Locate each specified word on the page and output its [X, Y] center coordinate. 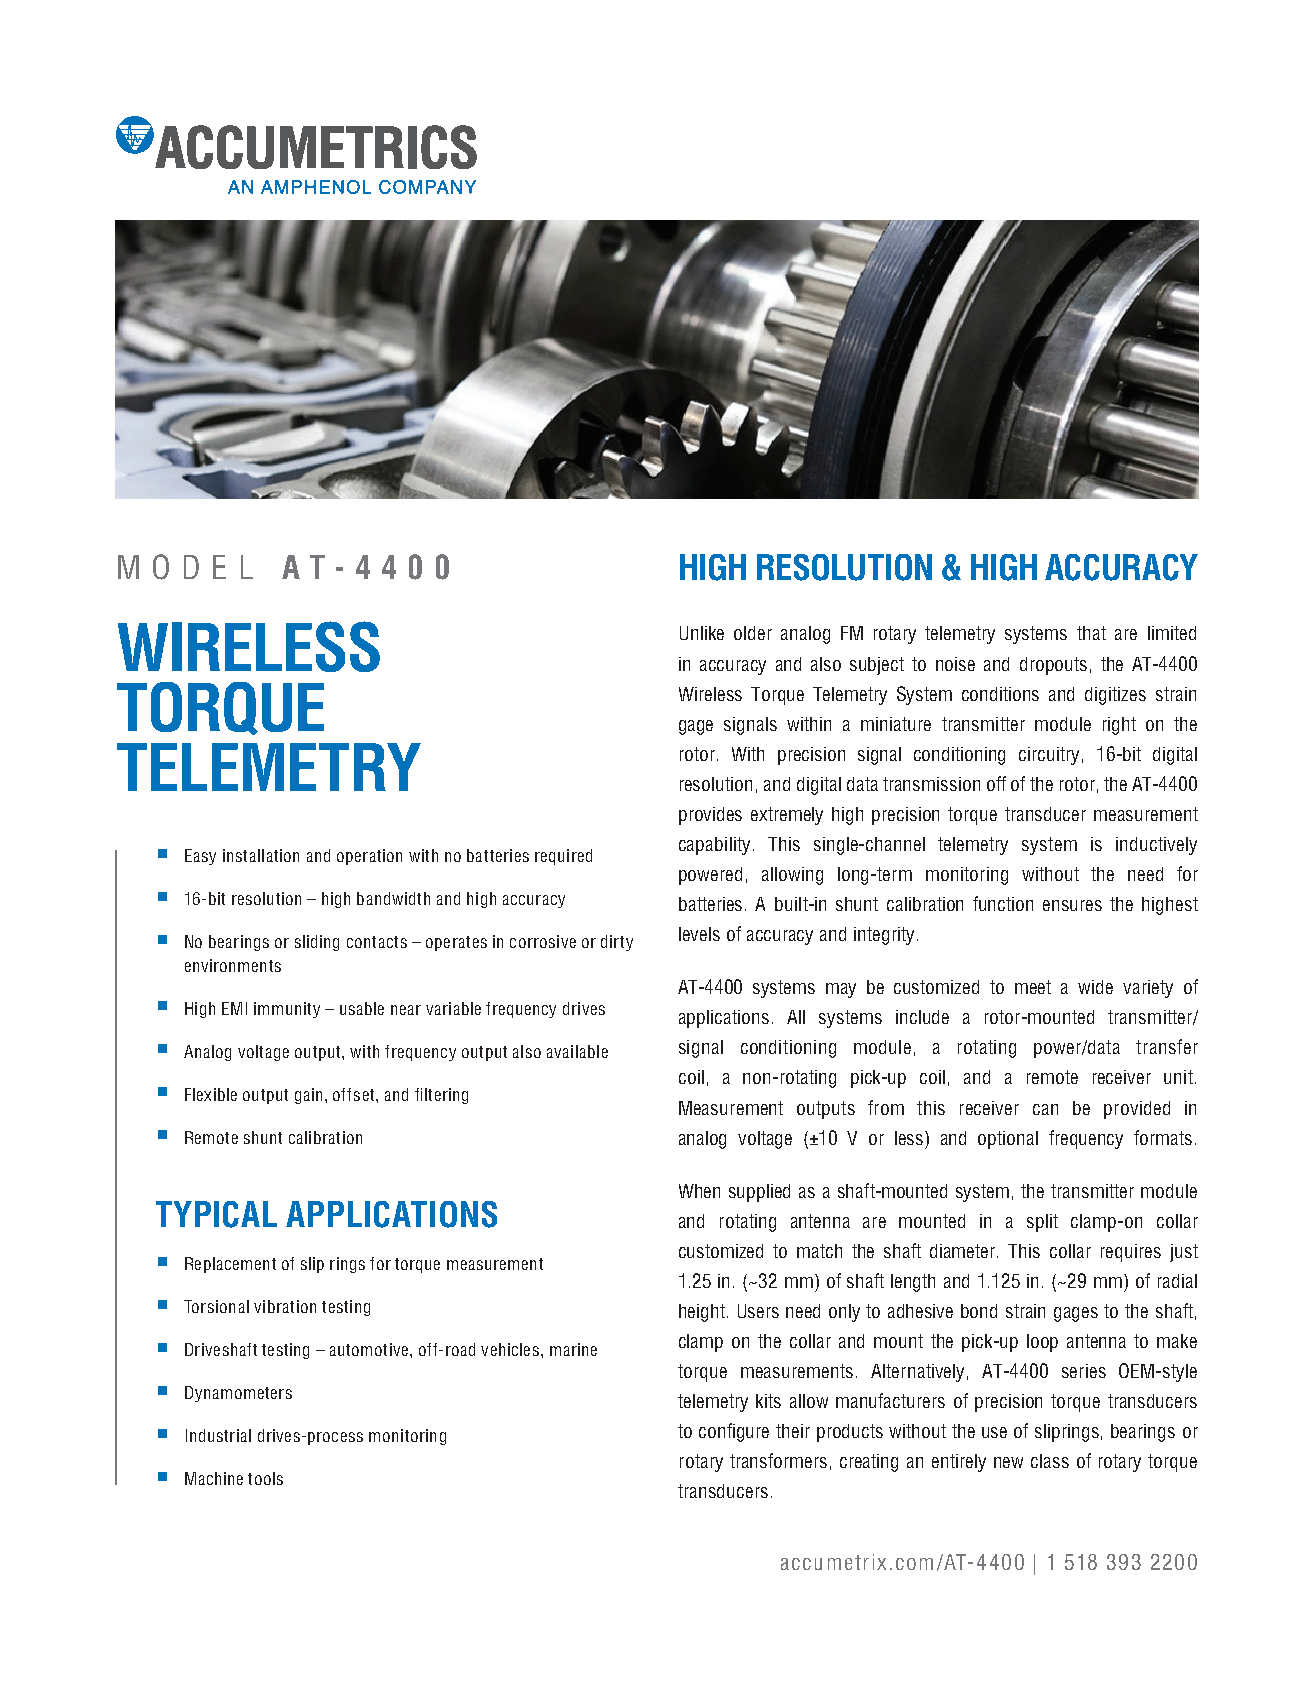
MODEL [185, 567]
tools [265, 1478]
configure [734, 1432]
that [1091, 633]
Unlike [702, 633]
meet [1033, 987]
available [577, 1051]
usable [362, 1008]
